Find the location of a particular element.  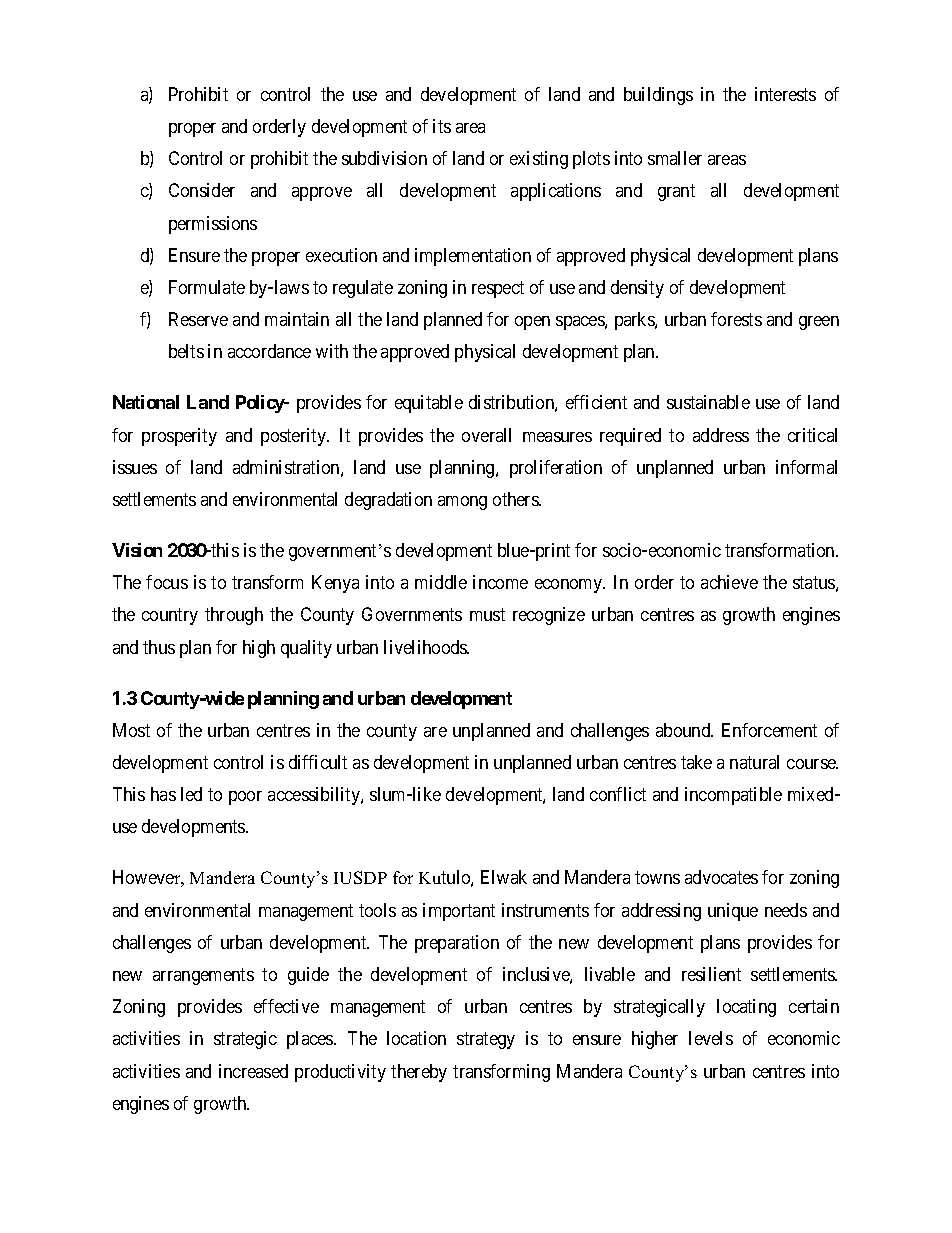

Enforcement is located at coordinates (769, 730).
